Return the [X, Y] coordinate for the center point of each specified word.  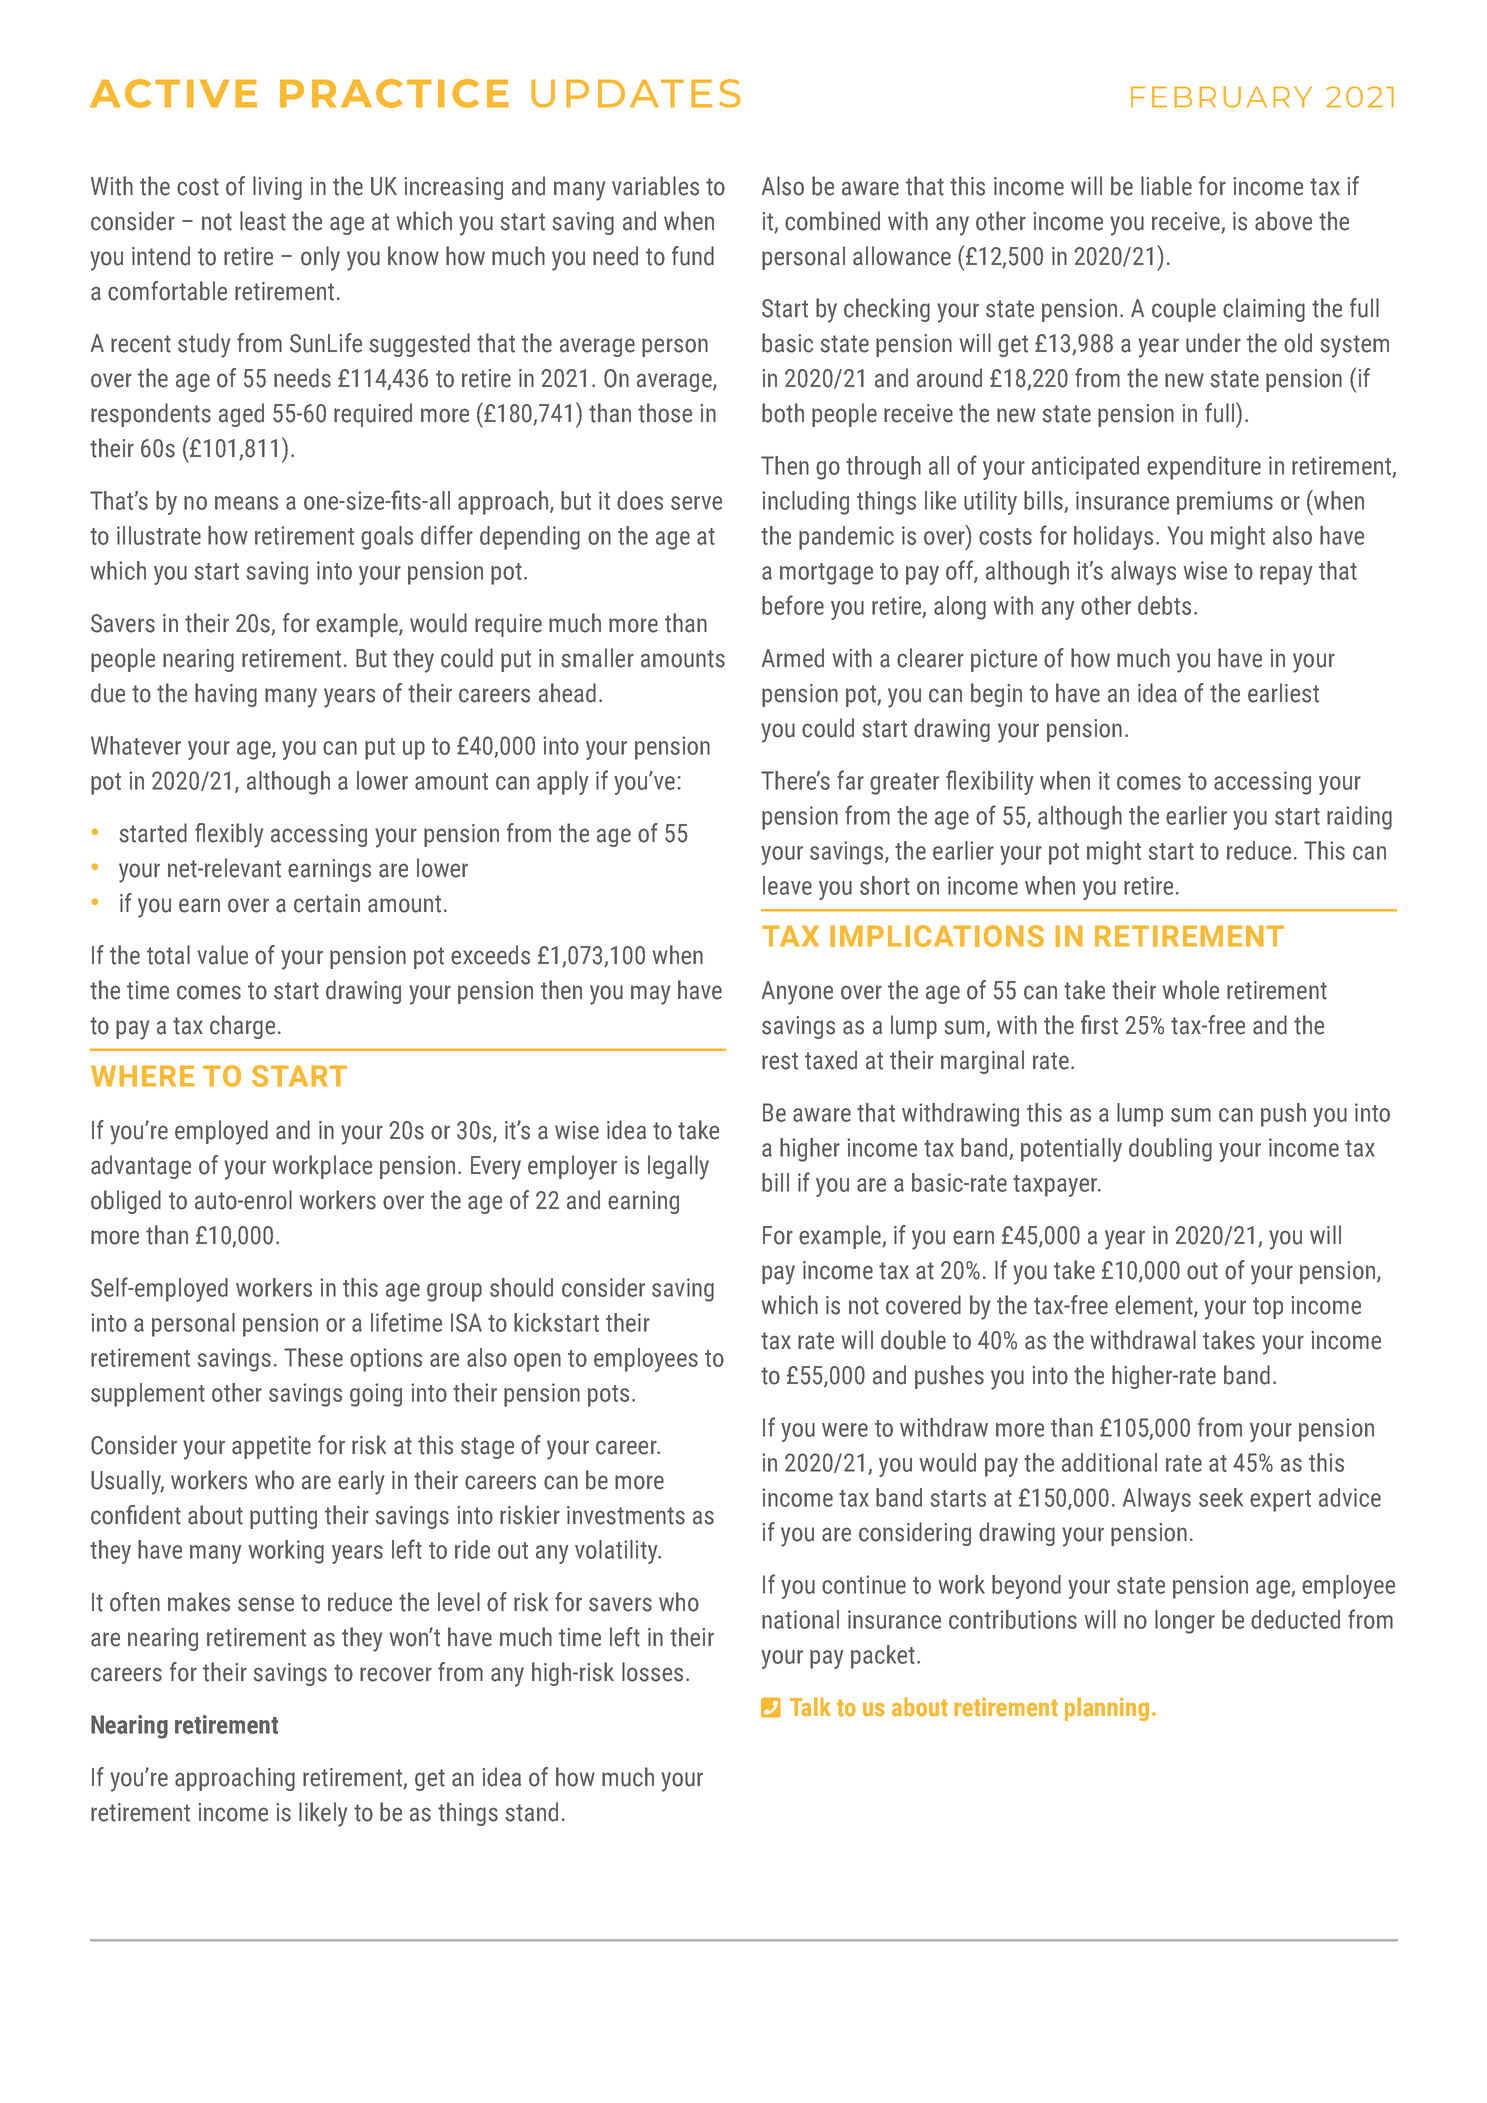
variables [655, 186]
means [246, 503]
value [222, 955]
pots [608, 1396]
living [277, 188]
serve [696, 503]
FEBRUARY [1221, 97]
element [1155, 1306]
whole [1191, 990]
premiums [1225, 503]
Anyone [797, 993]
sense [266, 1604]
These [313, 1357]
